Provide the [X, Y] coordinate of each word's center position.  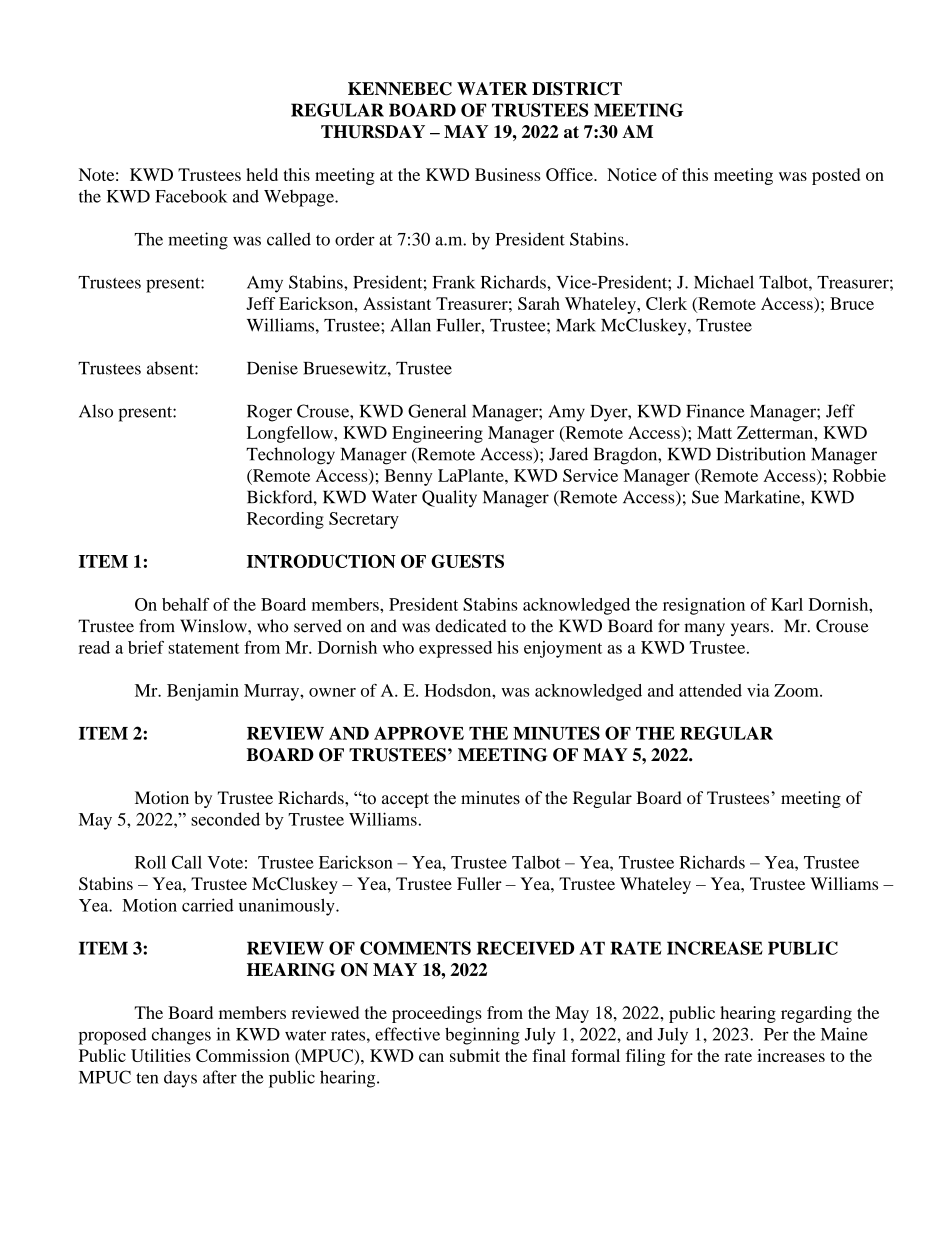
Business [508, 174]
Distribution [761, 454]
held [262, 174]
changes [181, 1036]
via [758, 690]
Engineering [437, 434]
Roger [269, 413]
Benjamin [203, 692]
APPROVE [419, 733]
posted [836, 176]
